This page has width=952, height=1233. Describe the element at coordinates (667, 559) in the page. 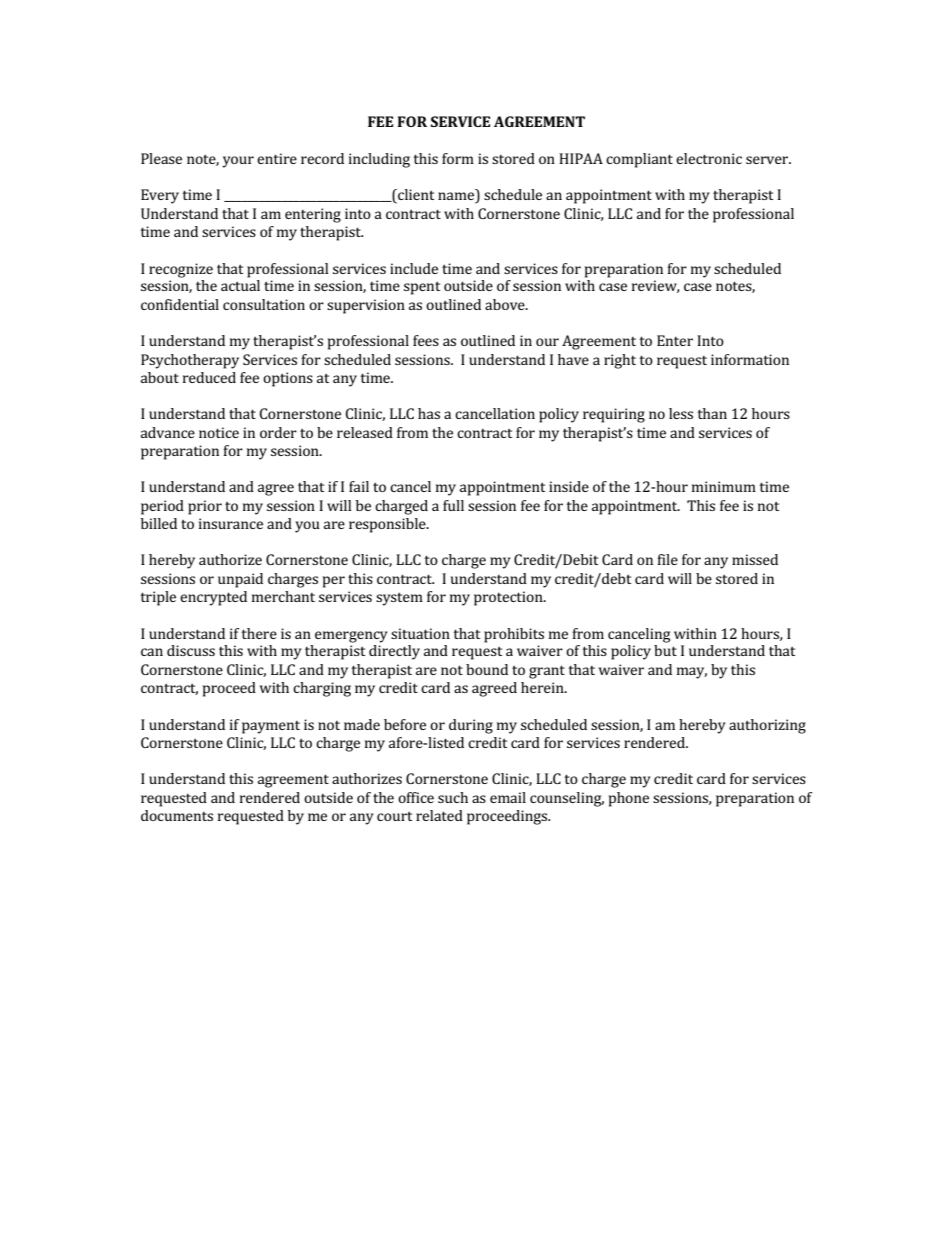

I see `file` at that location.
